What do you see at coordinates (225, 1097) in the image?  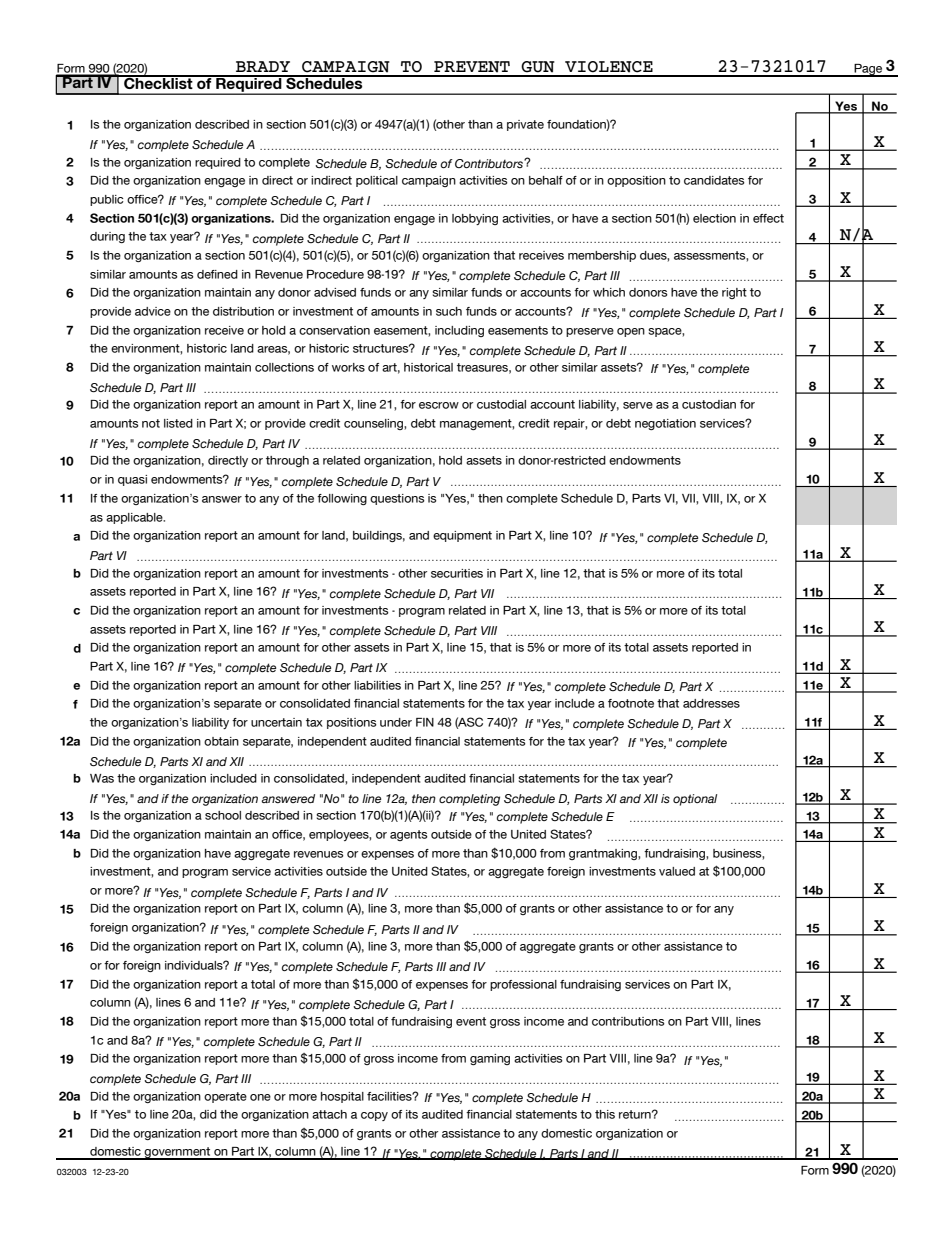 I see `operate` at bounding box center [225, 1097].
